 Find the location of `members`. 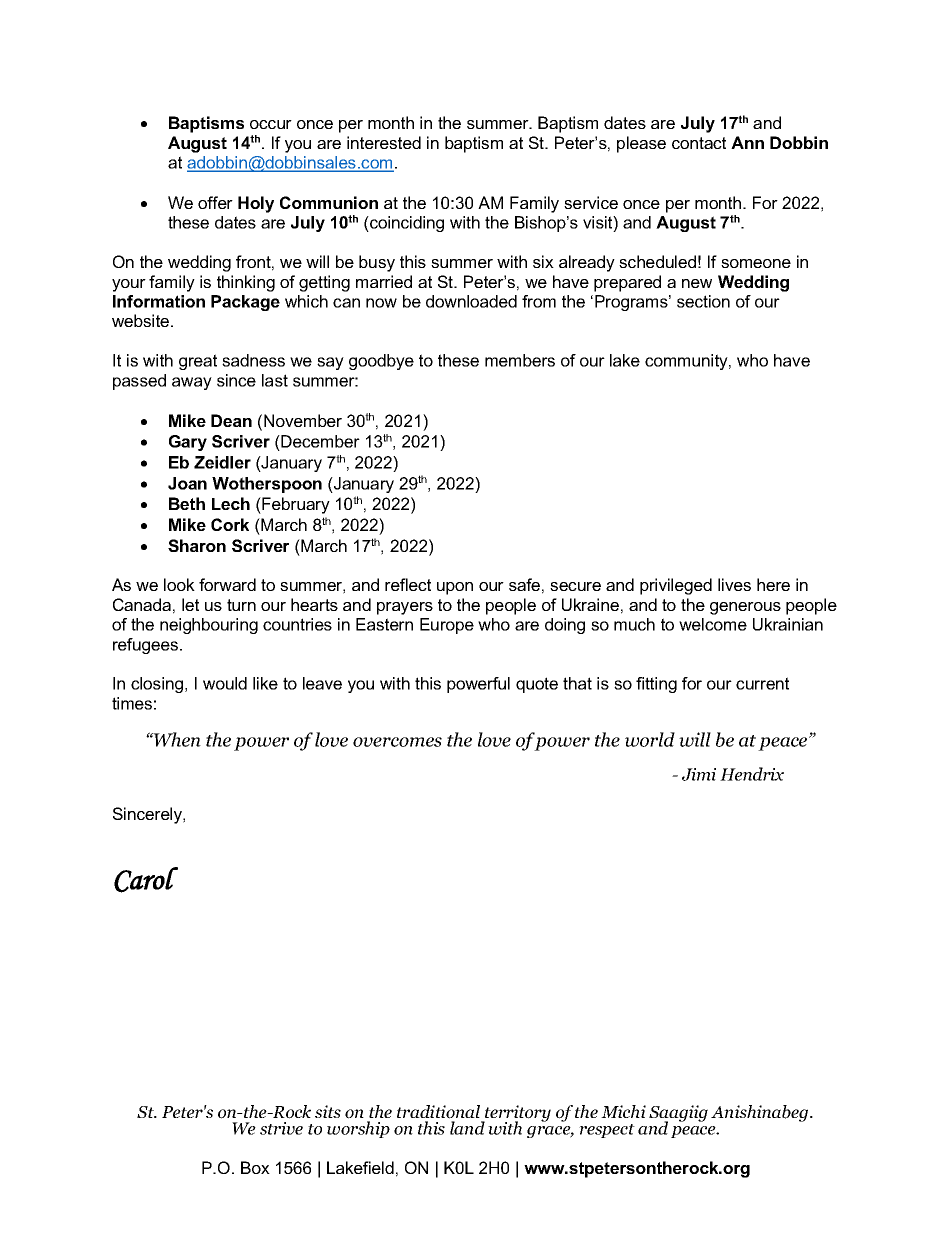

members is located at coordinates (520, 360).
